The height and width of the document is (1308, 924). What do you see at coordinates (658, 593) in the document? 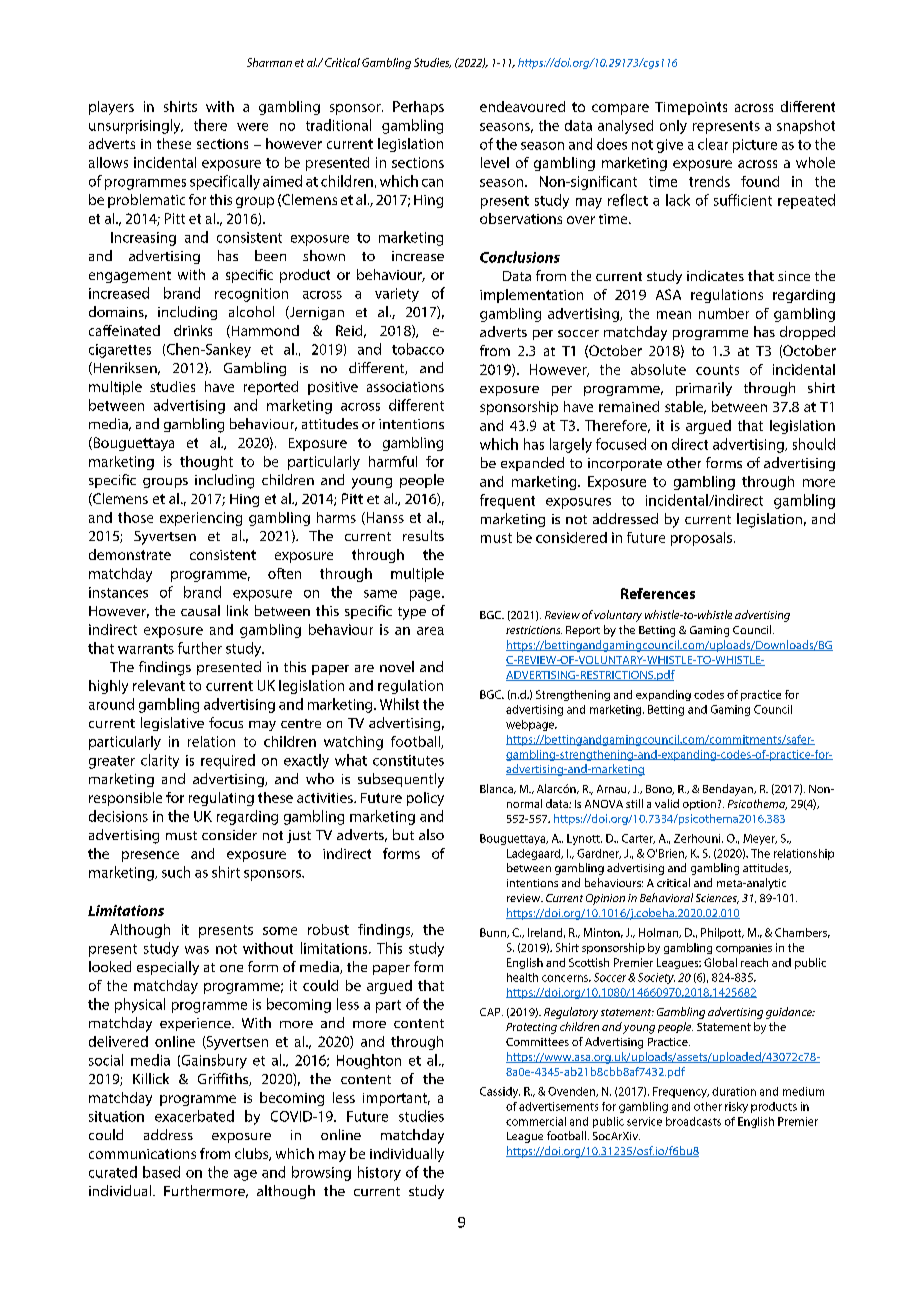
I see `References` at bounding box center [658, 593].
